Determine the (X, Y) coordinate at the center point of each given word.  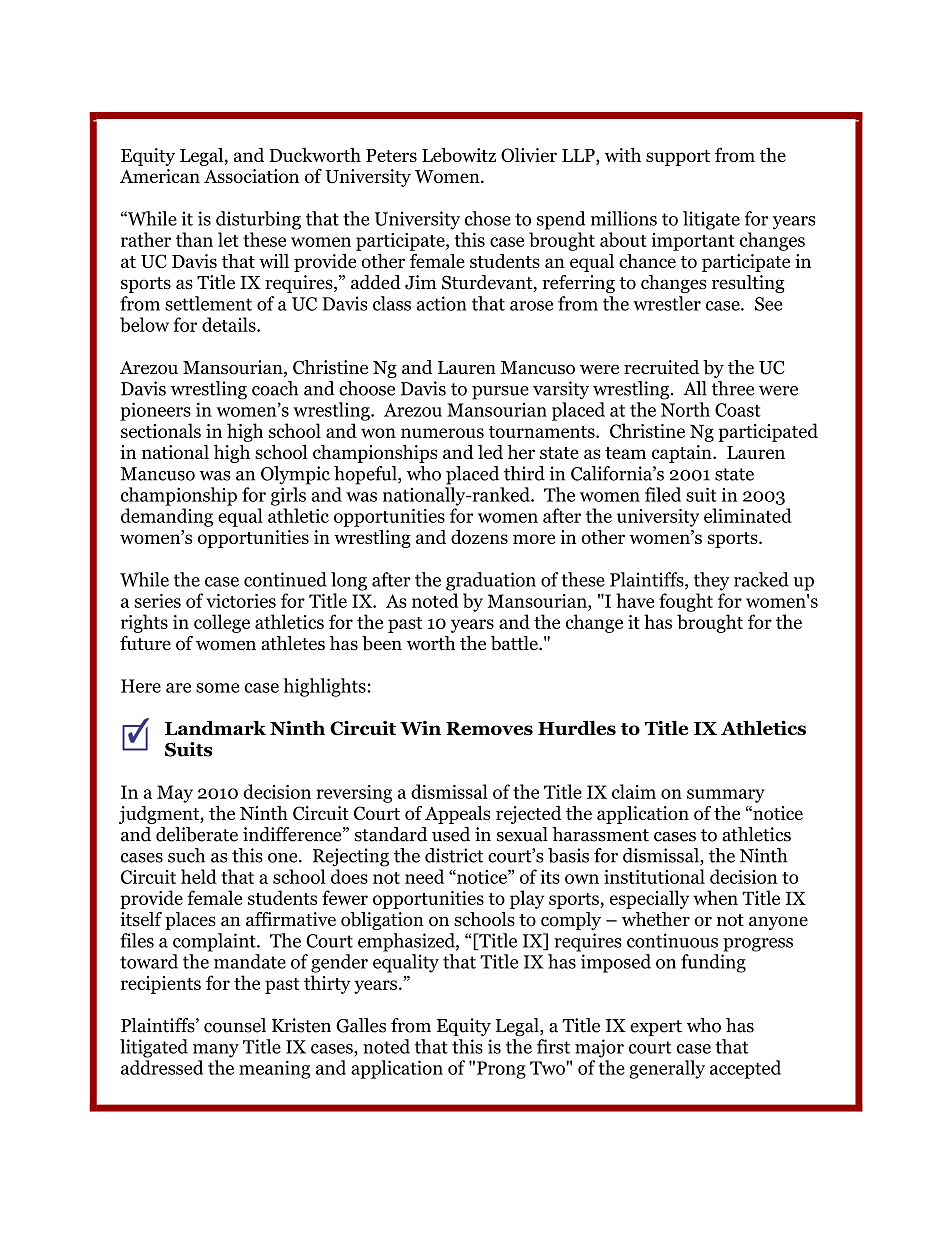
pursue (500, 393)
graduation (491, 581)
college (222, 623)
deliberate (197, 834)
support (678, 158)
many (216, 1051)
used (451, 834)
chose (488, 218)
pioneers (155, 411)
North (685, 409)
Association (251, 176)
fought (686, 602)
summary (725, 796)
